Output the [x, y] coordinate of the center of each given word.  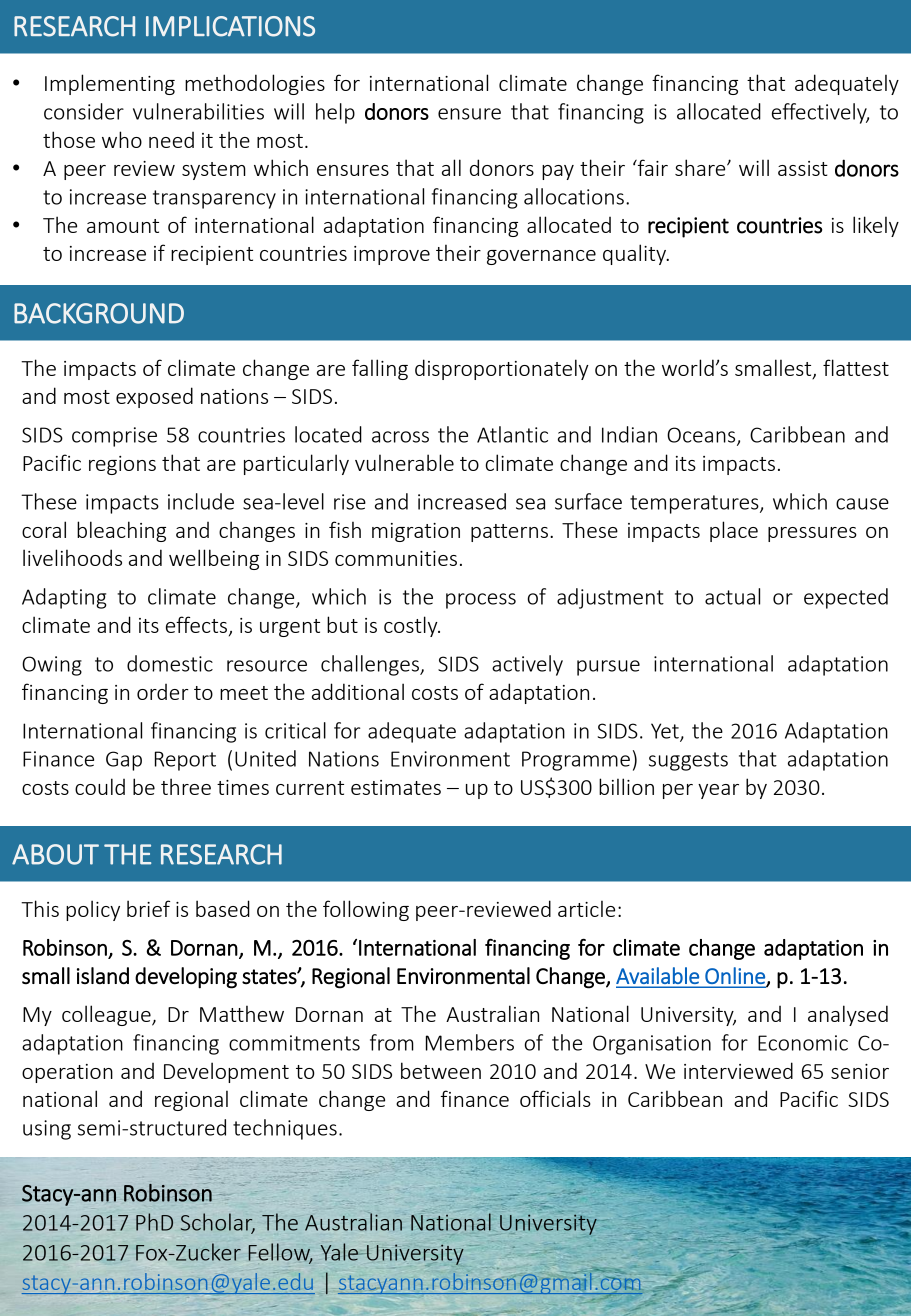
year [718, 791]
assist [803, 168]
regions [122, 465]
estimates [396, 787]
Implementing [110, 84]
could [100, 786]
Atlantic [512, 434]
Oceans [702, 436]
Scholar [218, 1223]
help [335, 113]
